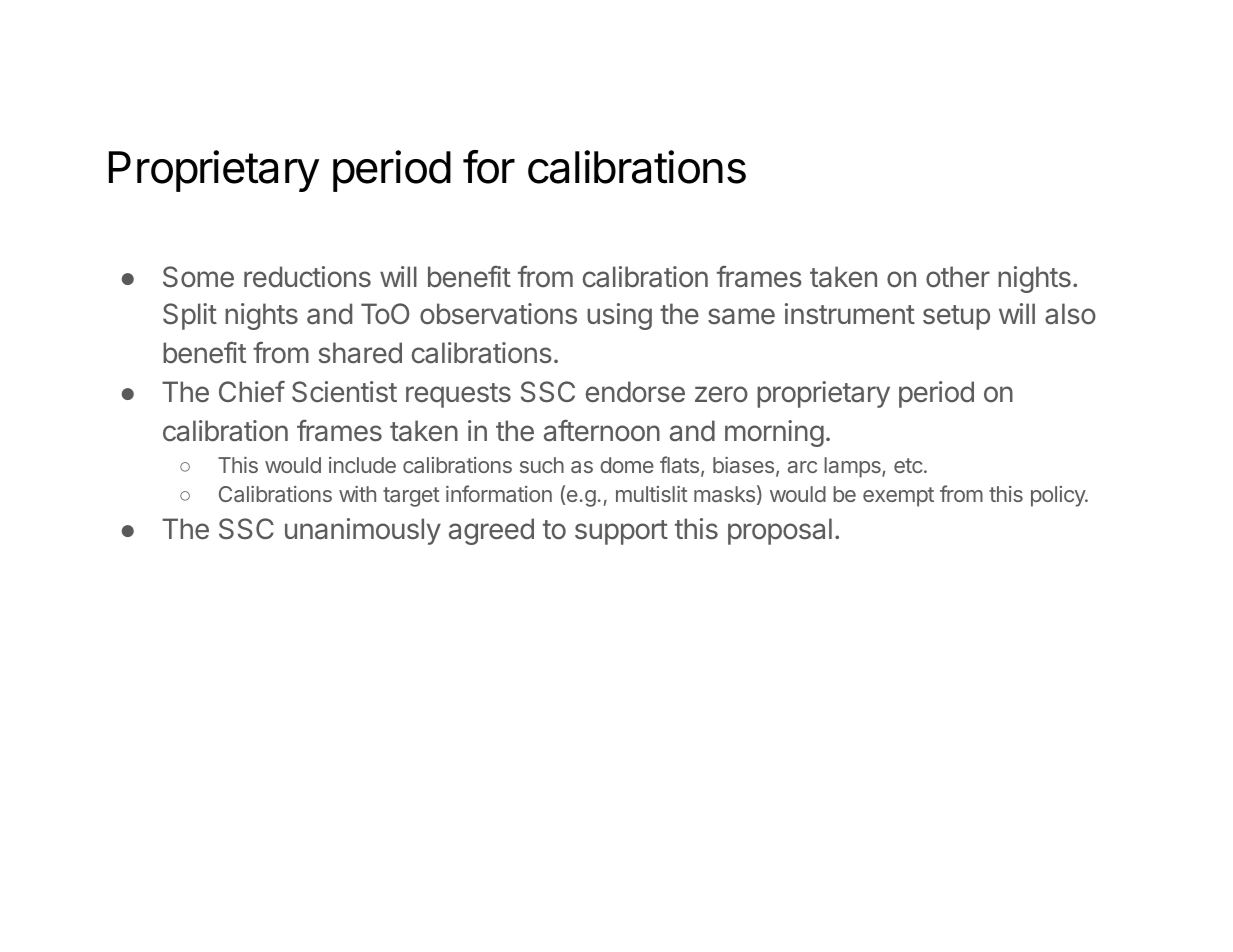 The height and width of the screenshot is (952, 1233). I want to click on etc, so click(908, 465).
